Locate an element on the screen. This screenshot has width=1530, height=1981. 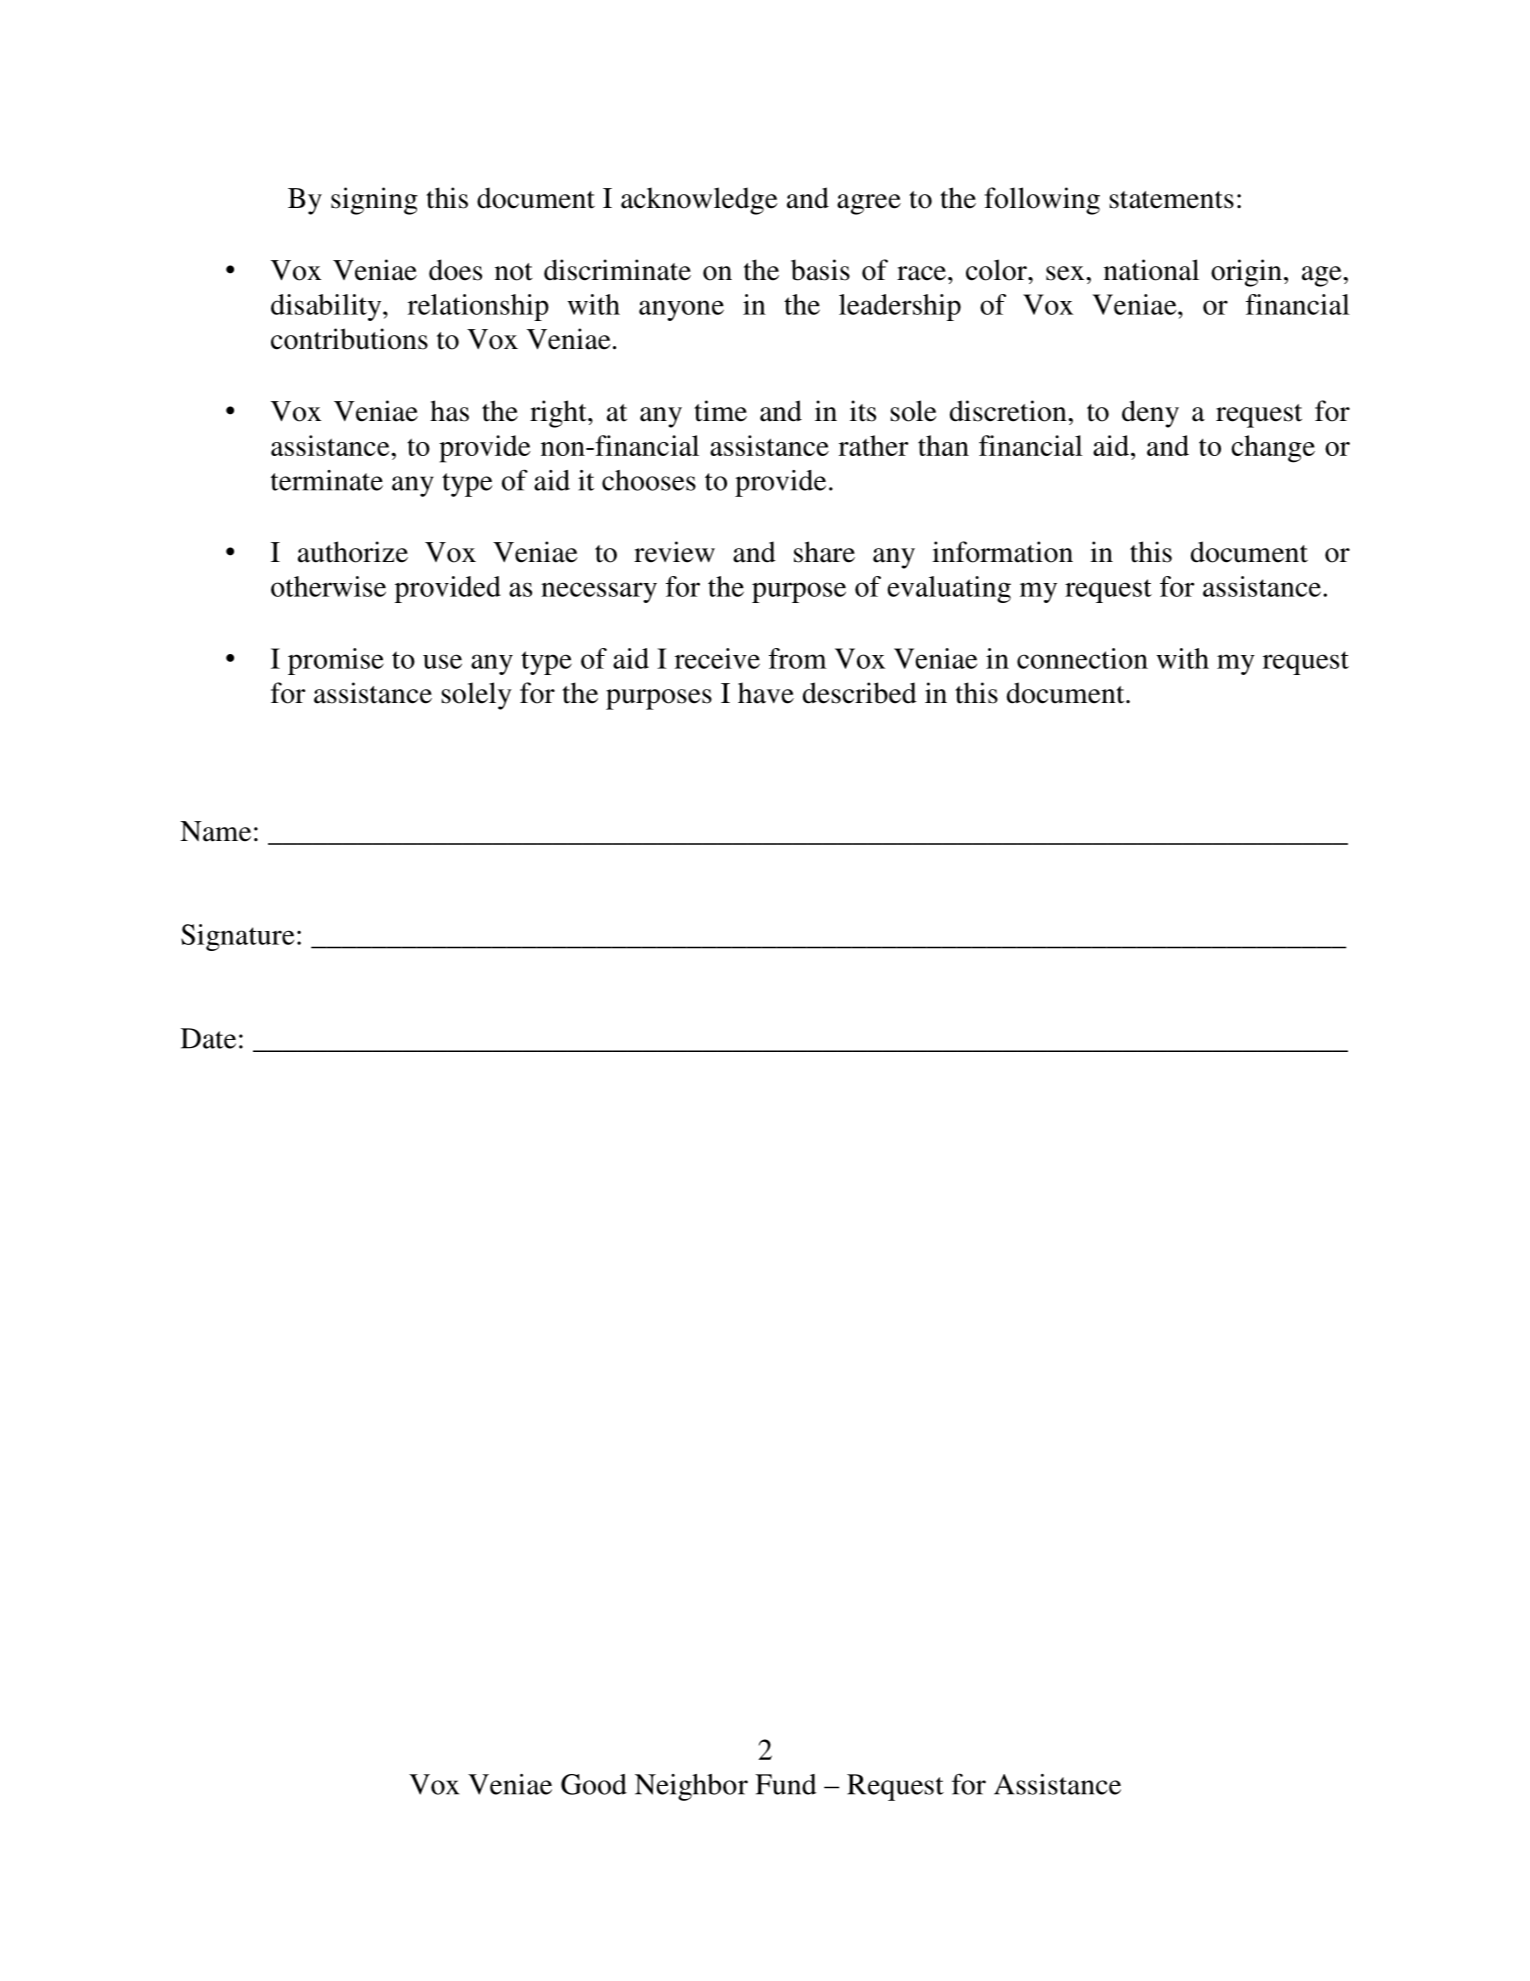
national is located at coordinates (1151, 270).
